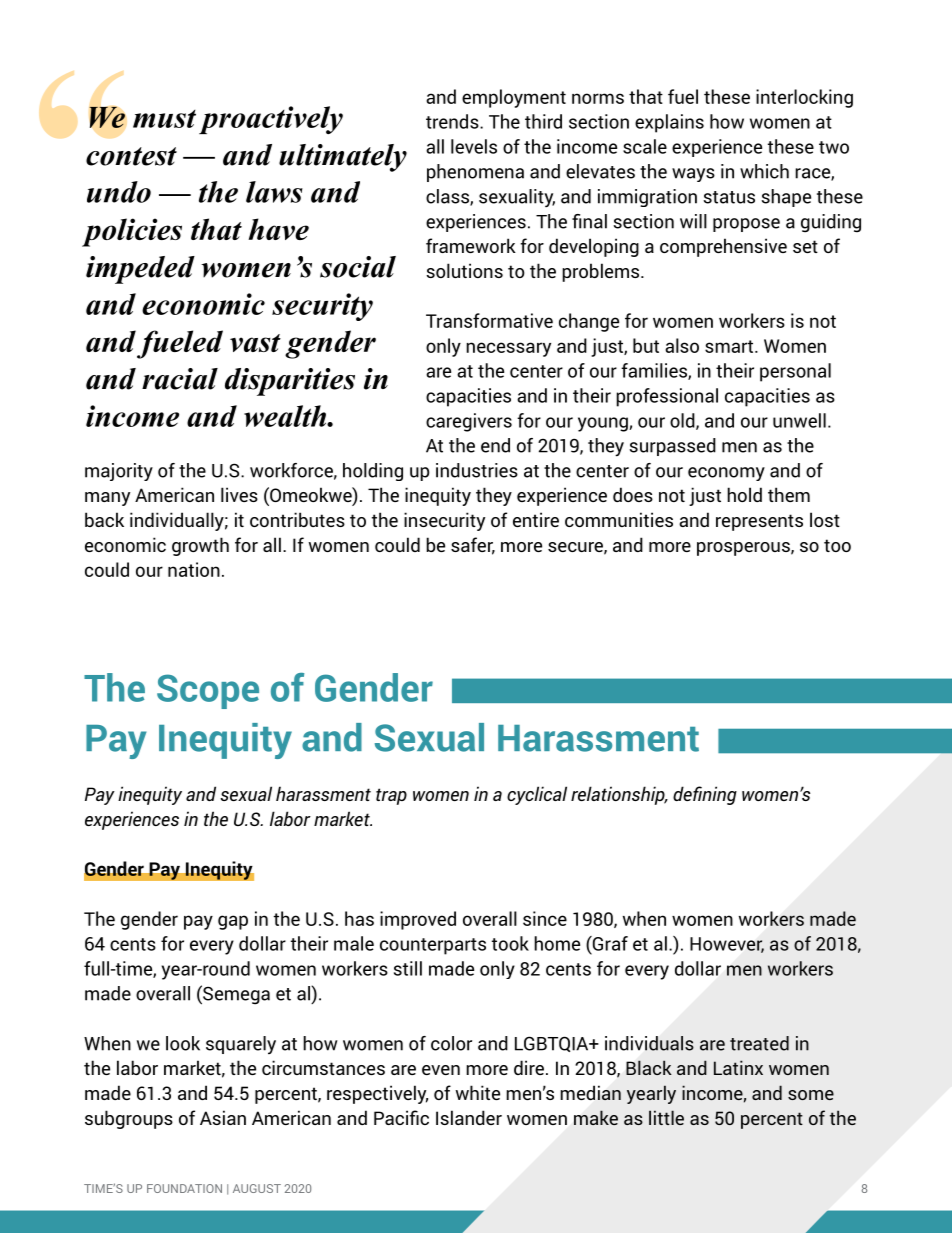 This page has width=952, height=1233. Describe the element at coordinates (666, 1117) in the page. I see `little` at that location.
